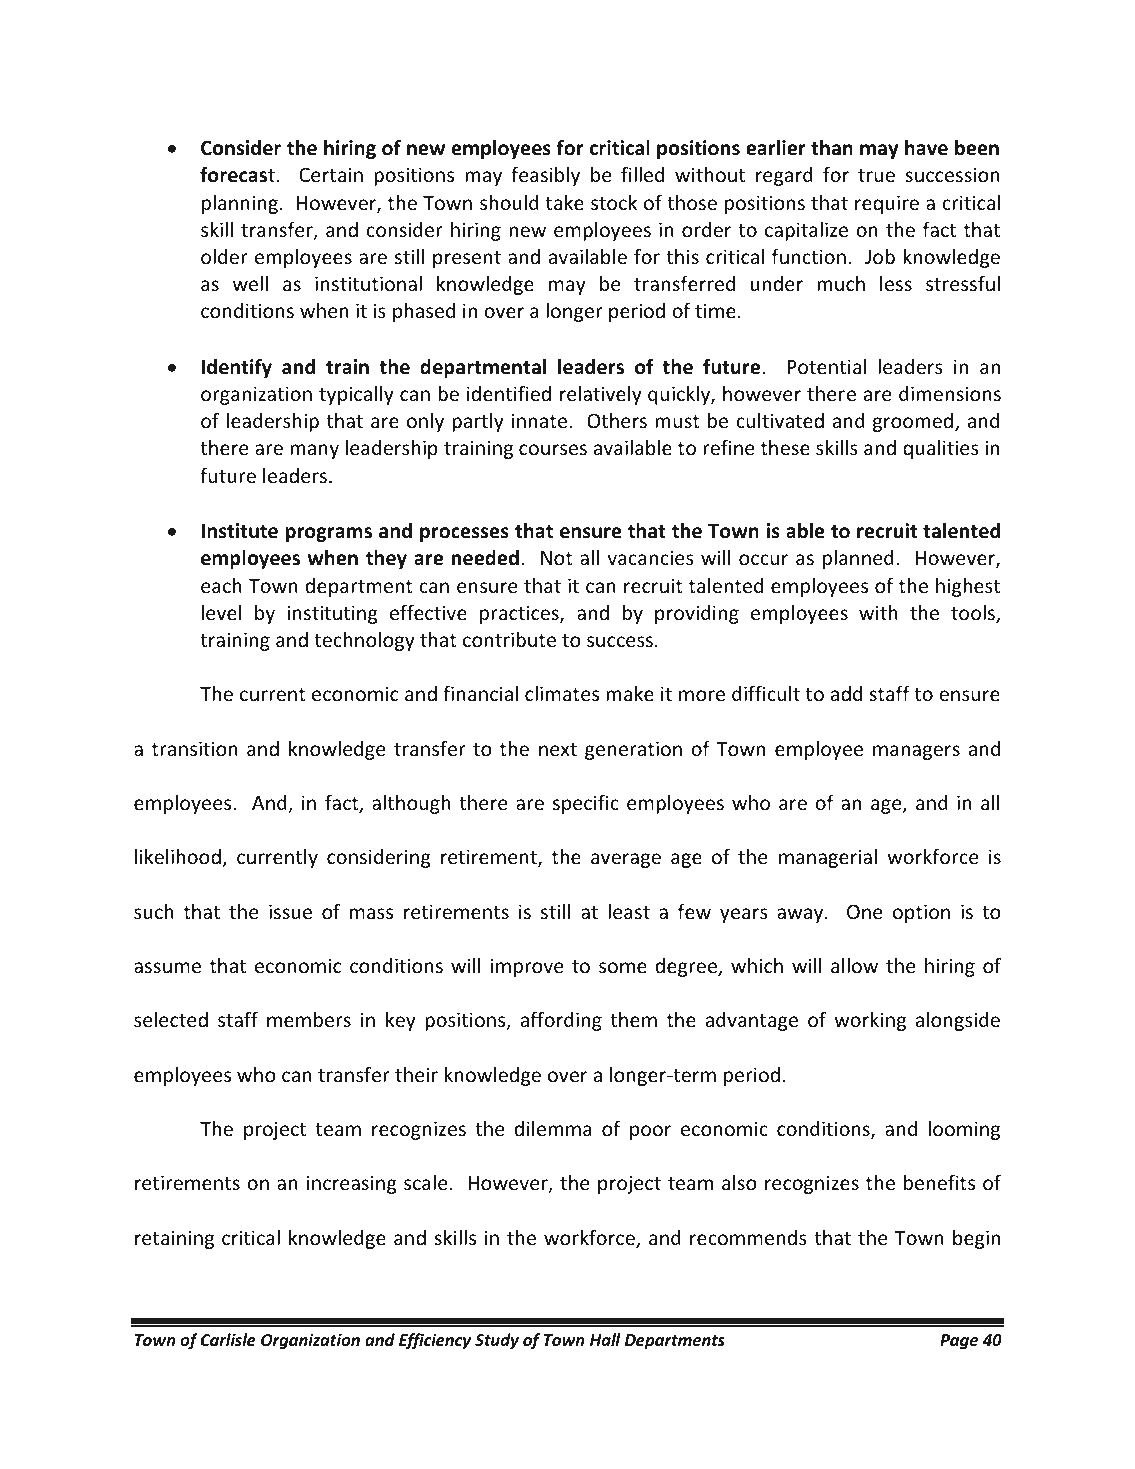  What do you see at coordinates (876, 175) in the screenshot?
I see `true` at bounding box center [876, 175].
